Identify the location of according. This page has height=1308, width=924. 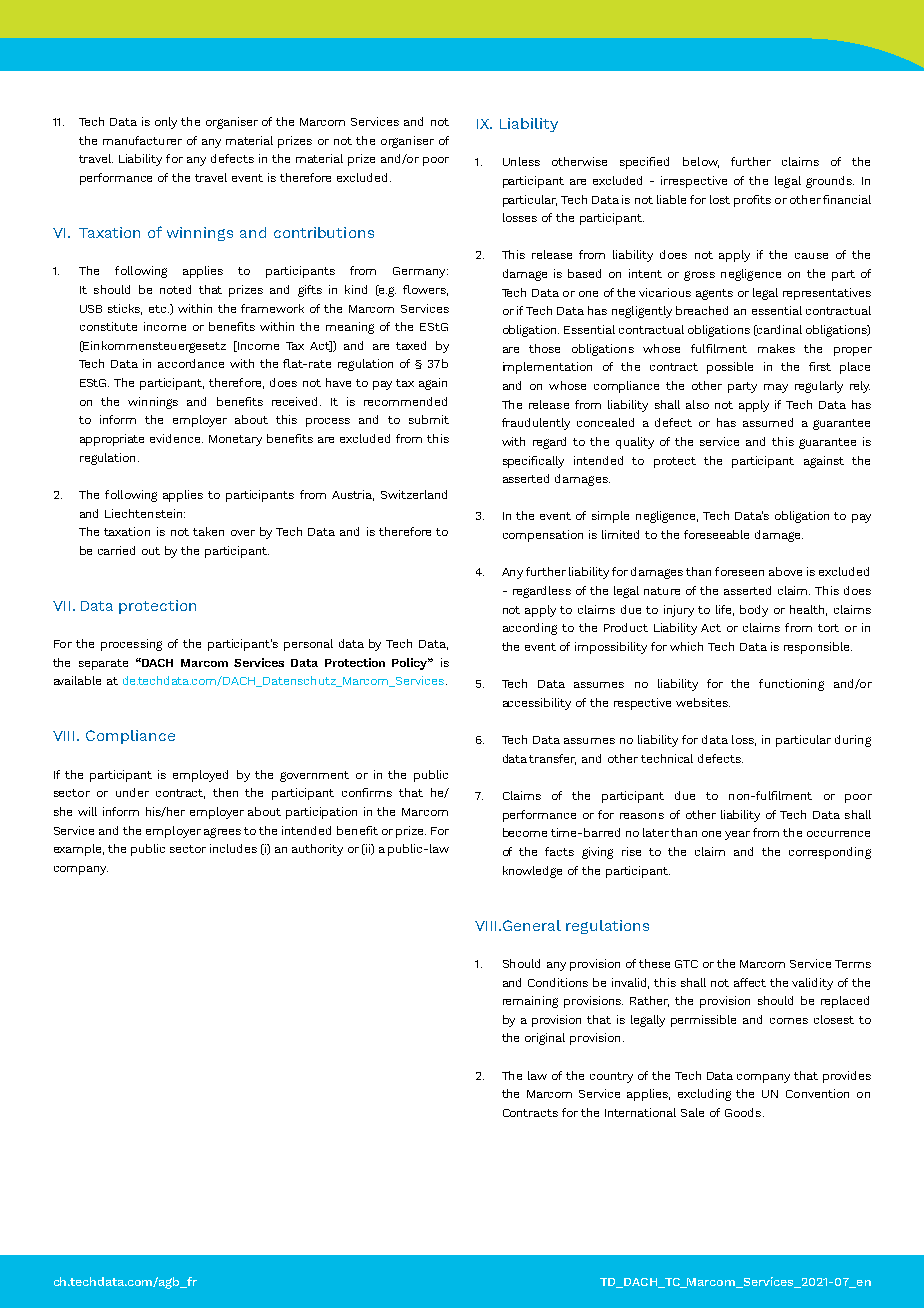
(530, 629).
